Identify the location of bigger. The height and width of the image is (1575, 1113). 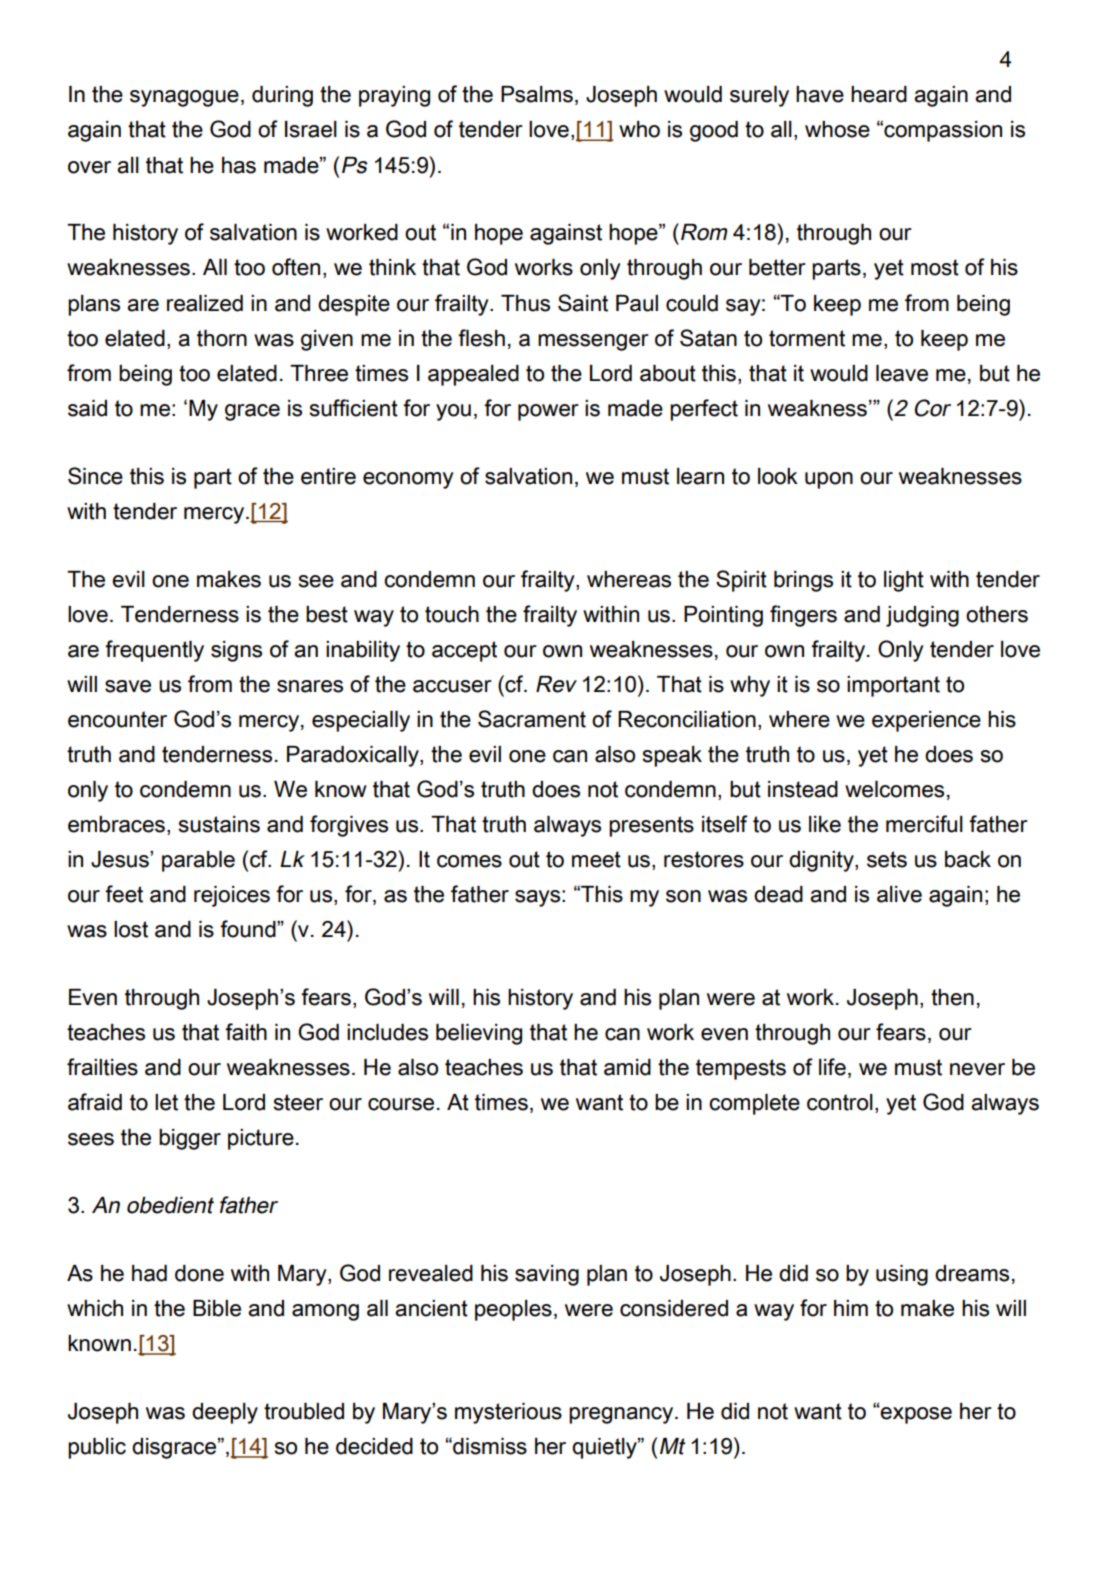
(190, 1139).
